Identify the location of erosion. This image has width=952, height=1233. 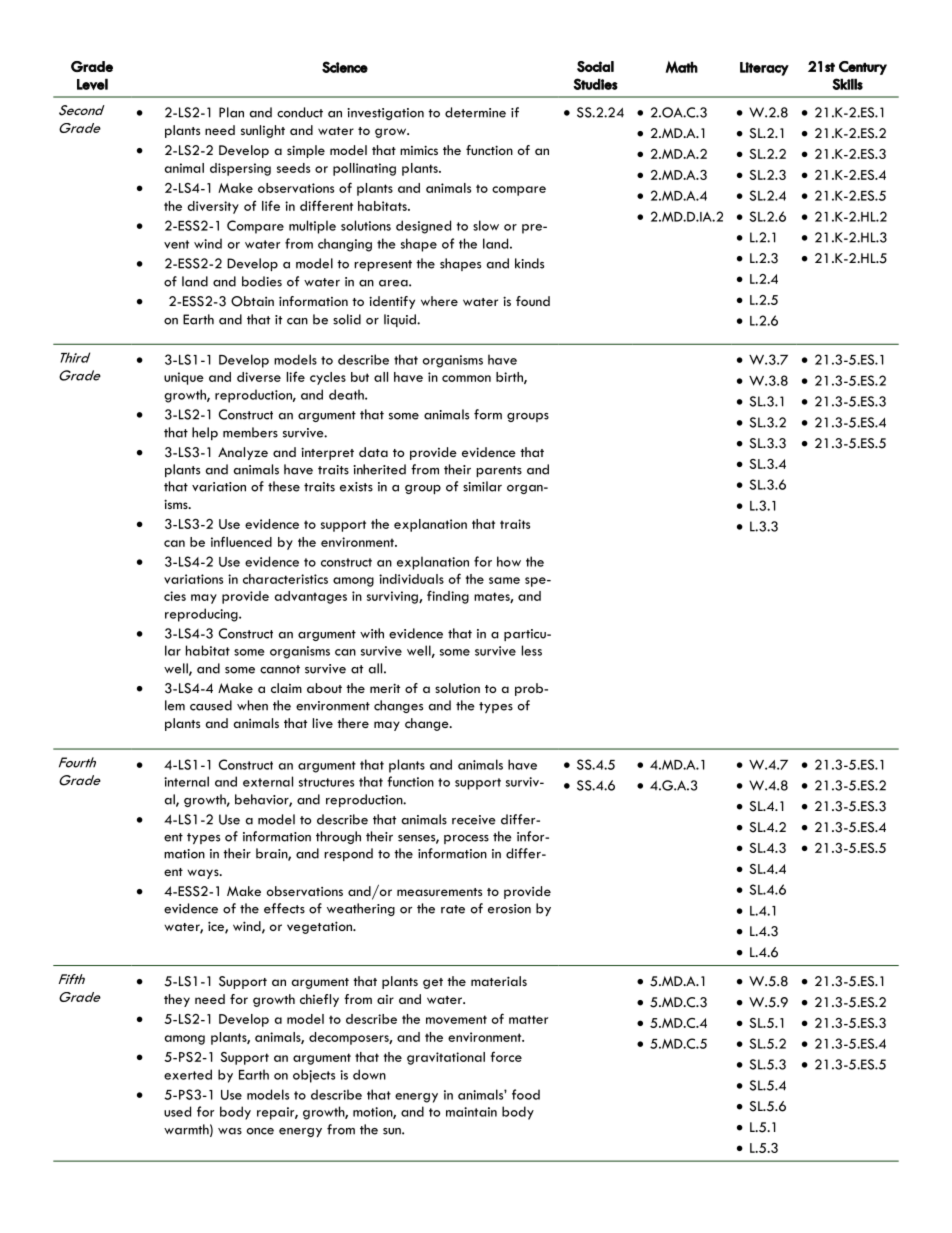
(509, 909).
